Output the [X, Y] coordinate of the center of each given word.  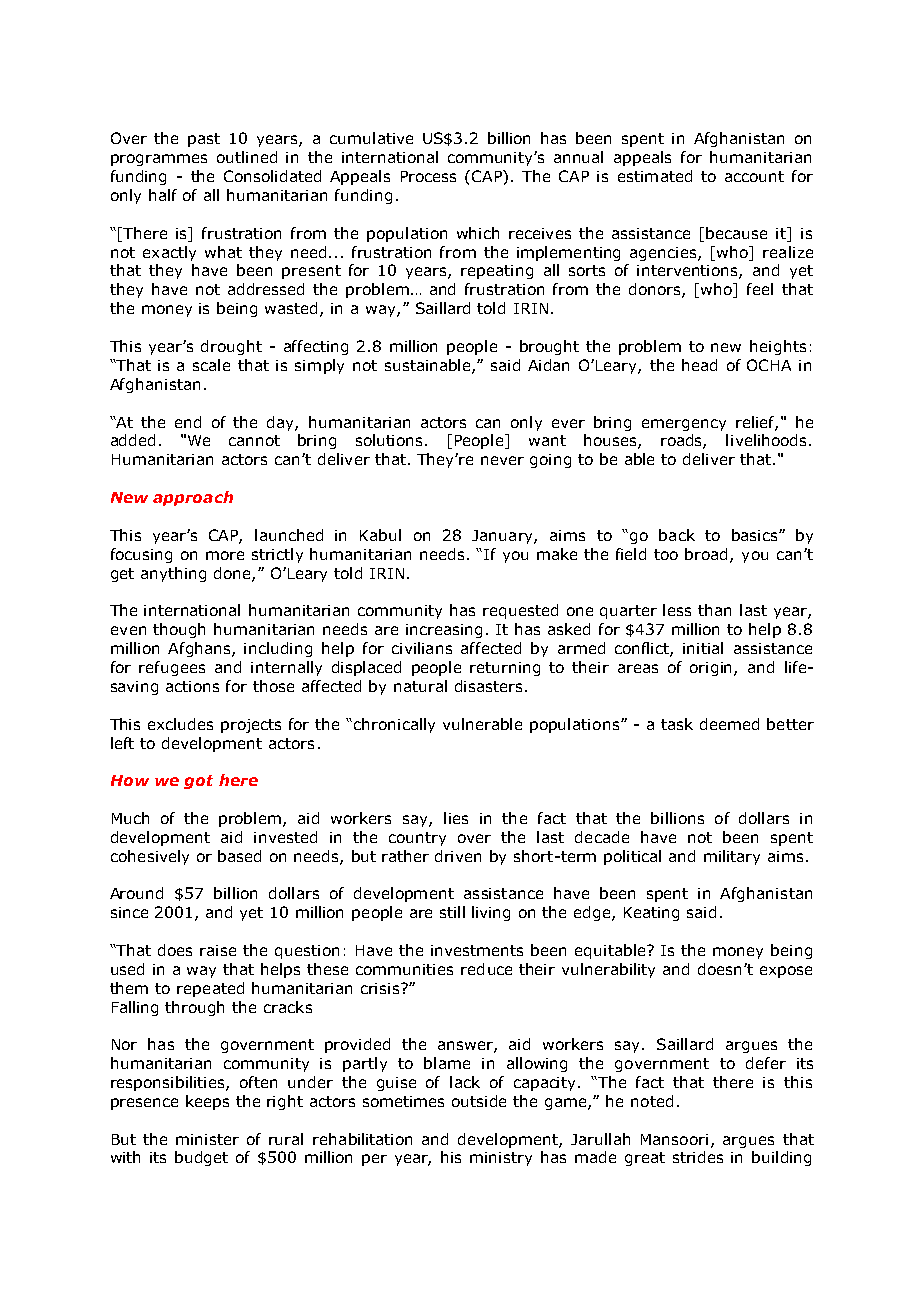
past [204, 140]
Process [428, 176]
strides [698, 1157]
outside [479, 1101]
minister [207, 1139]
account [754, 176]
